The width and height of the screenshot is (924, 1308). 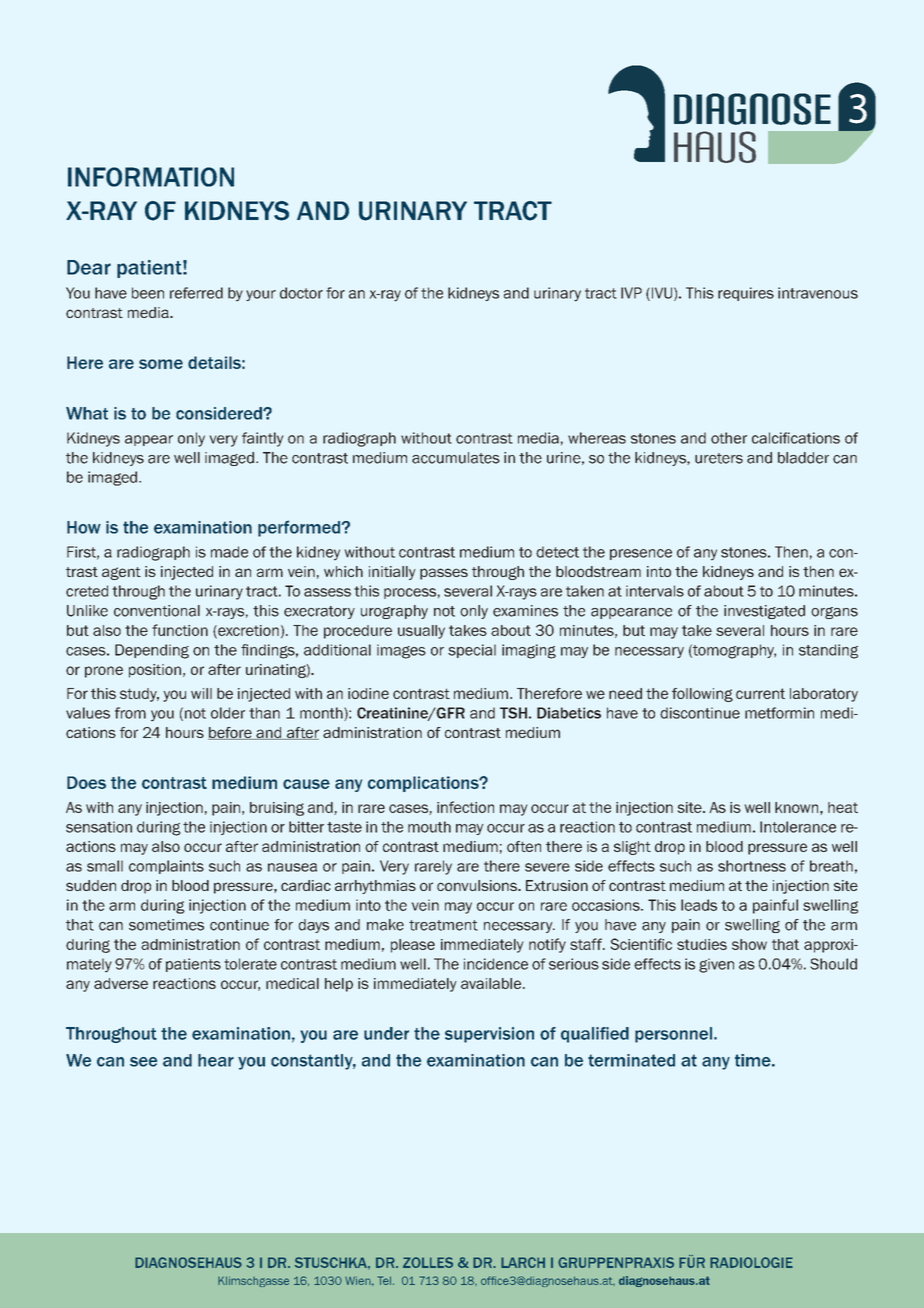 What do you see at coordinates (523, 1262) in the screenshot?
I see `LARCH` at bounding box center [523, 1262].
